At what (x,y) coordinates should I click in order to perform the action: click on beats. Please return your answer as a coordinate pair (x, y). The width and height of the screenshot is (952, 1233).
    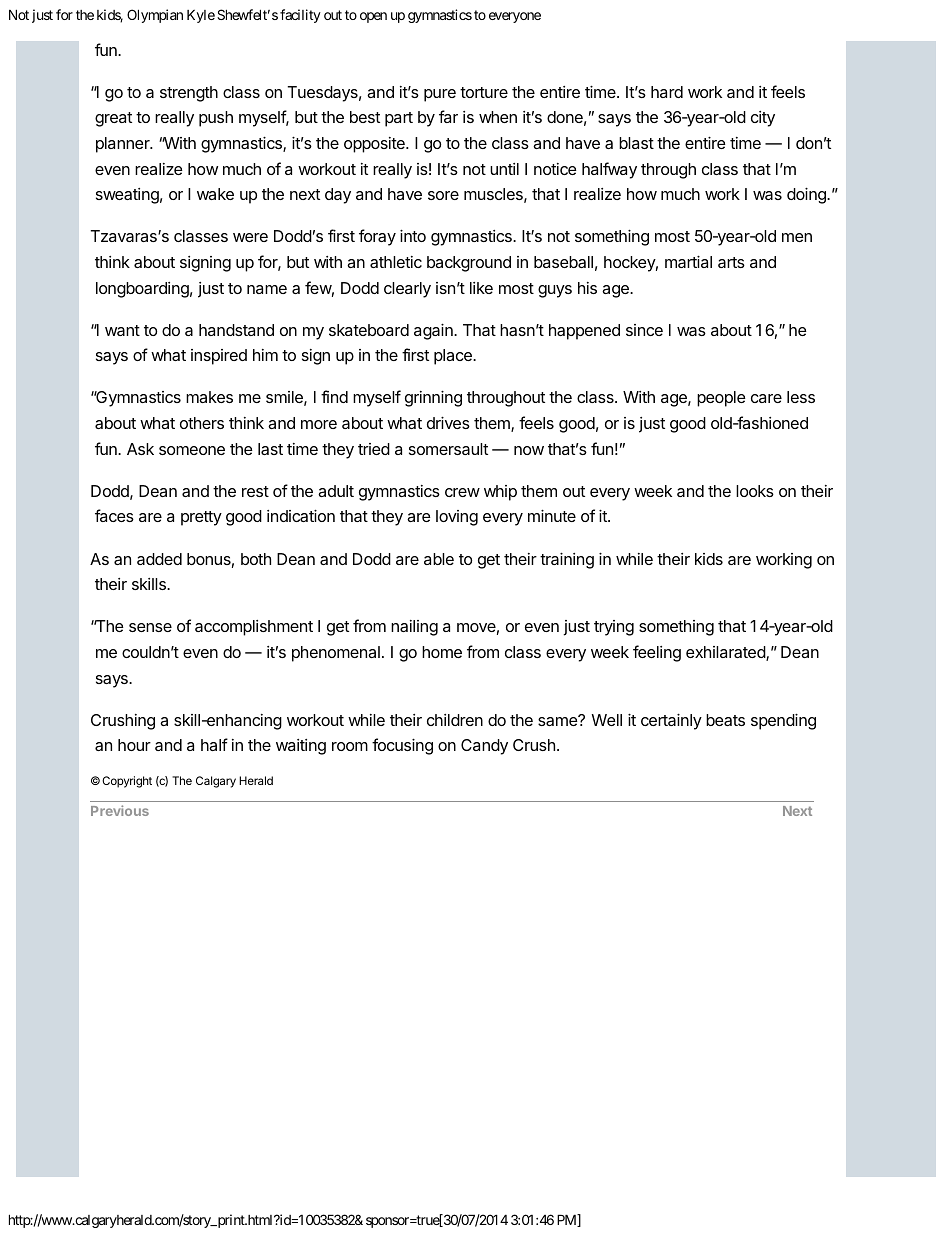
    Looking at the image, I should click on (725, 720).
